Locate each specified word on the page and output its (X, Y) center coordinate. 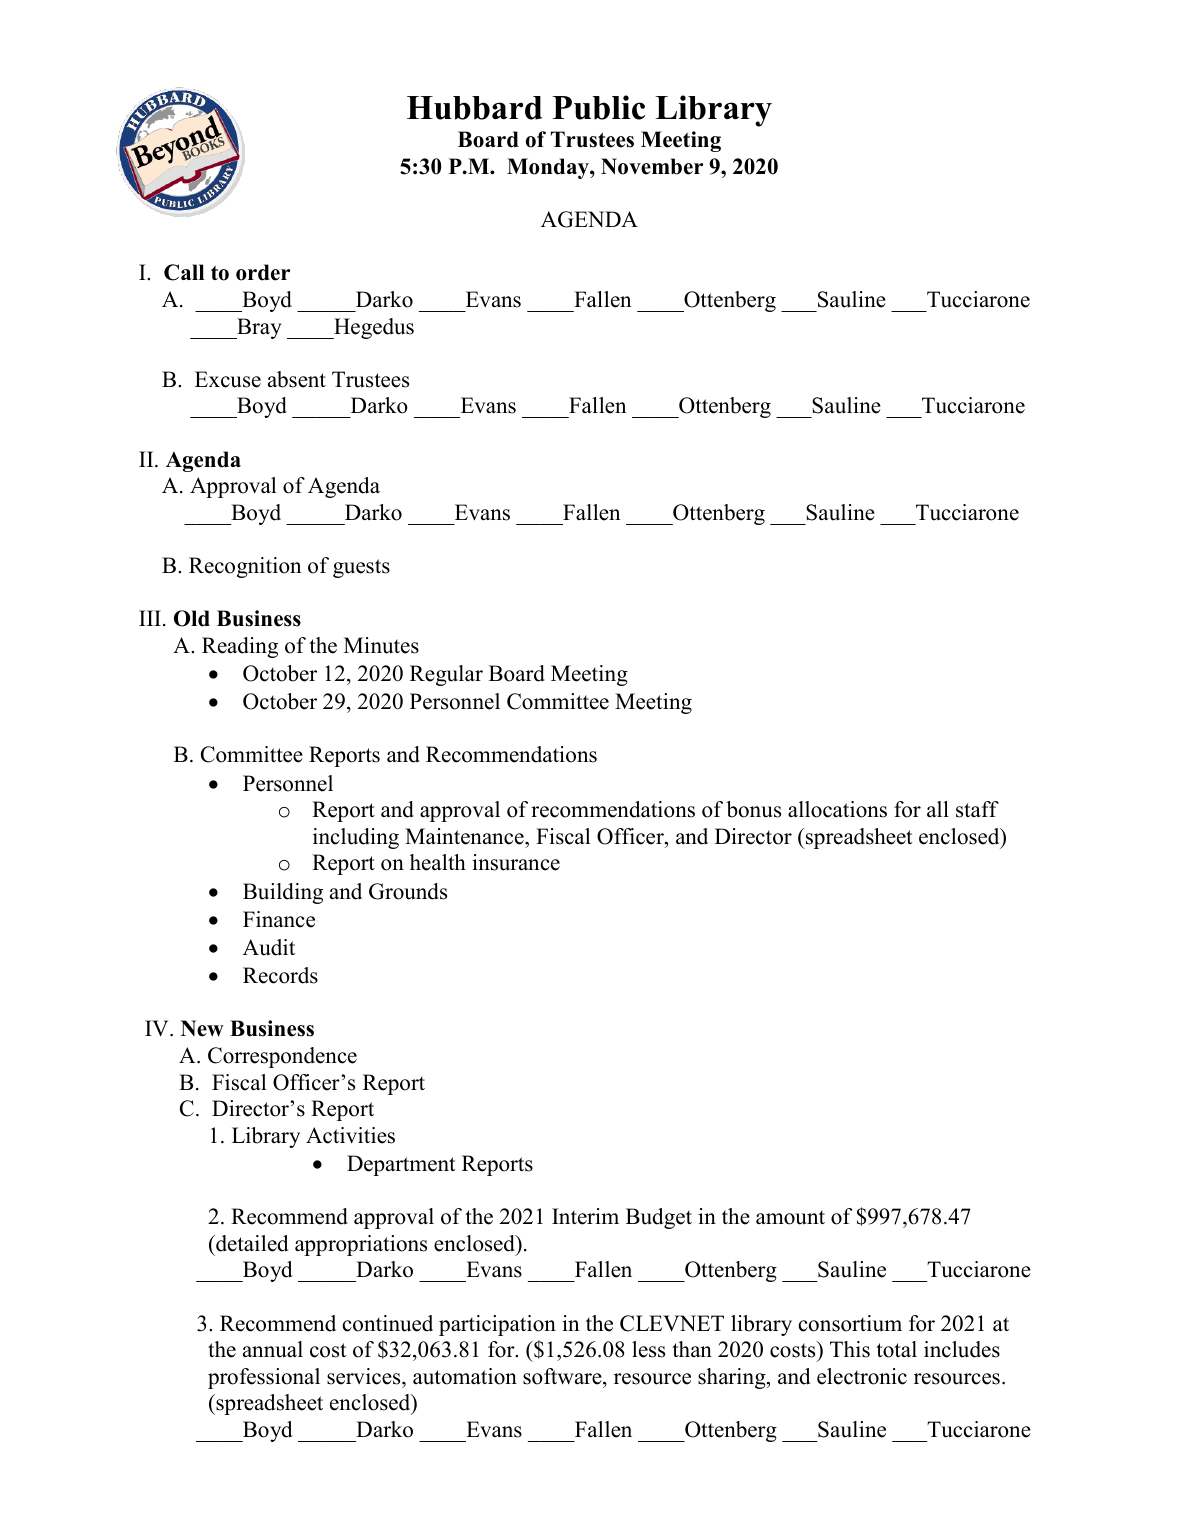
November (652, 166)
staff (977, 809)
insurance (516, 862)
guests (361, 568)
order (263, 272)
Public (598, 107)
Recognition (245, 567)
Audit (269, 947)
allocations (837, 809)
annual (273, 1349)
